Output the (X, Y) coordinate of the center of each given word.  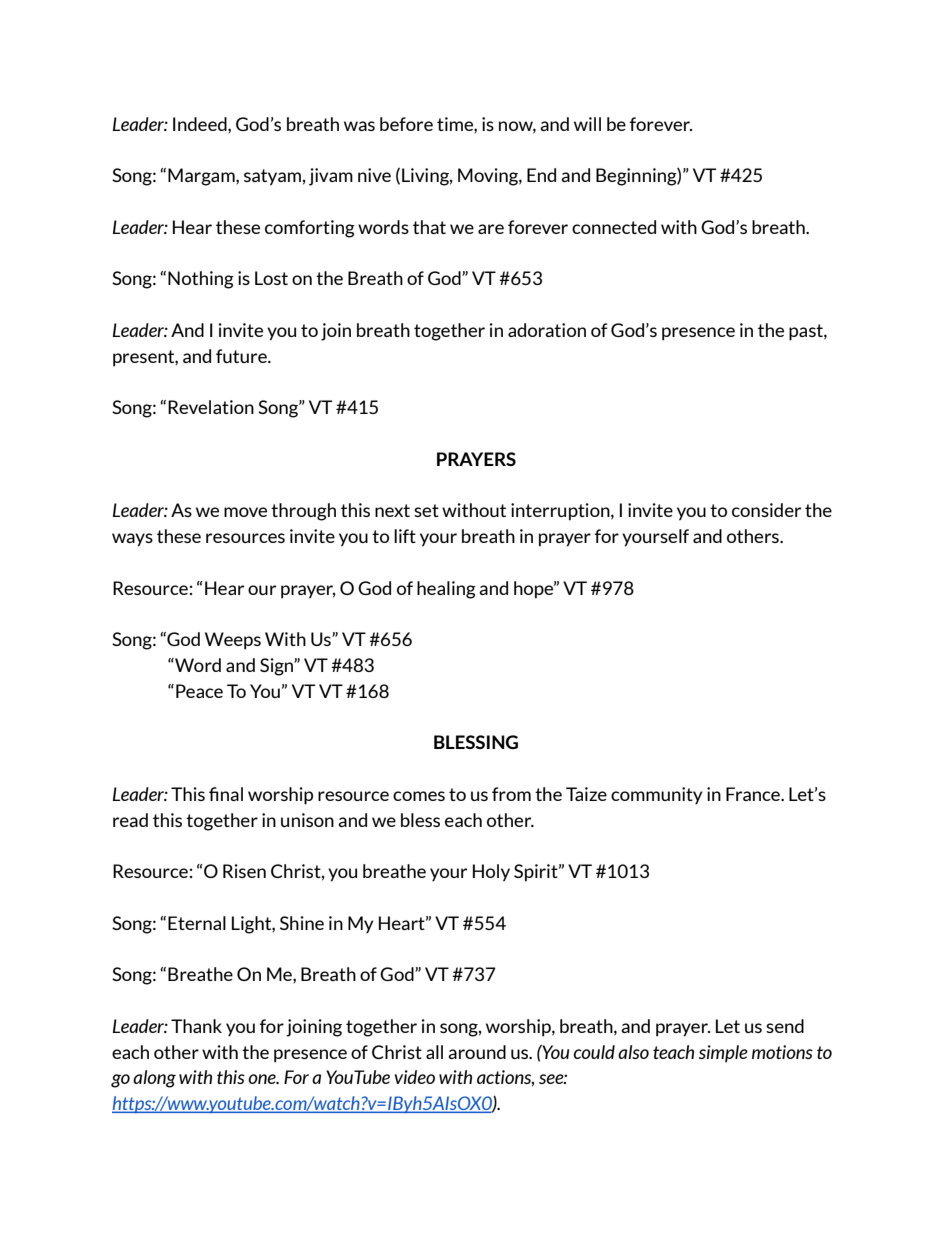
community (656, 795)
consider (766, 510)
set (426, 510)
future (242, 356)
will (587, 124)
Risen (244, 871)
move (245, 512)
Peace (199, 691)
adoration (547, 330)
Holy (491, 873)
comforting (310, 229)
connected (614, 227)
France (754, 794)
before (406, 124)
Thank (196, 1026)
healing (446, 590)
